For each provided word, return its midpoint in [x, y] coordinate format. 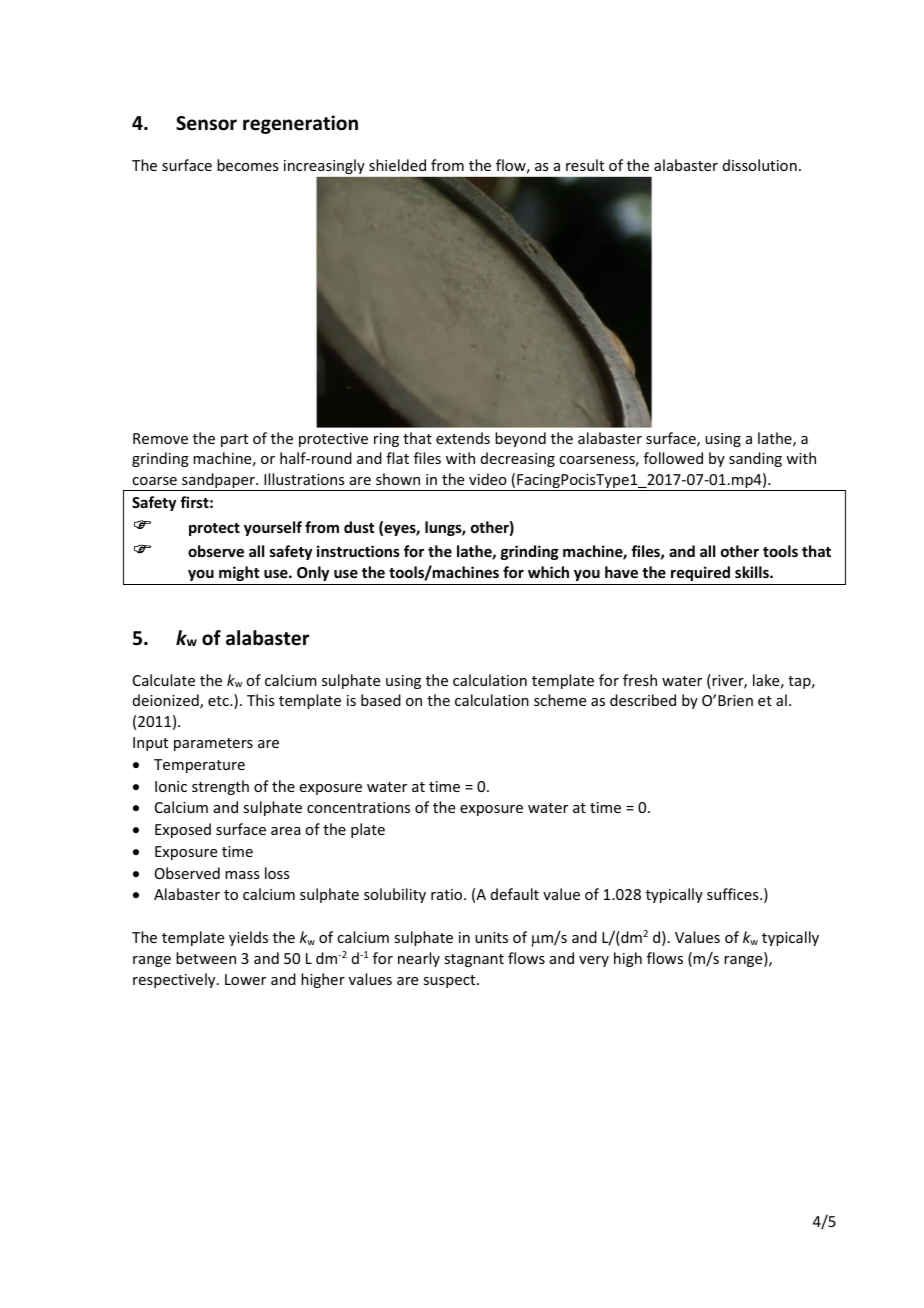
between [206, 958]
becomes [247, 165]
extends [463, 438]
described [643, 700]
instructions [358, 551]
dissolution [760, 165]
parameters [213, 744]
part [234, 440]
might [239, 573]
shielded [397, 165]
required [700, 573]
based [381, 700]
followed [673, 458]
